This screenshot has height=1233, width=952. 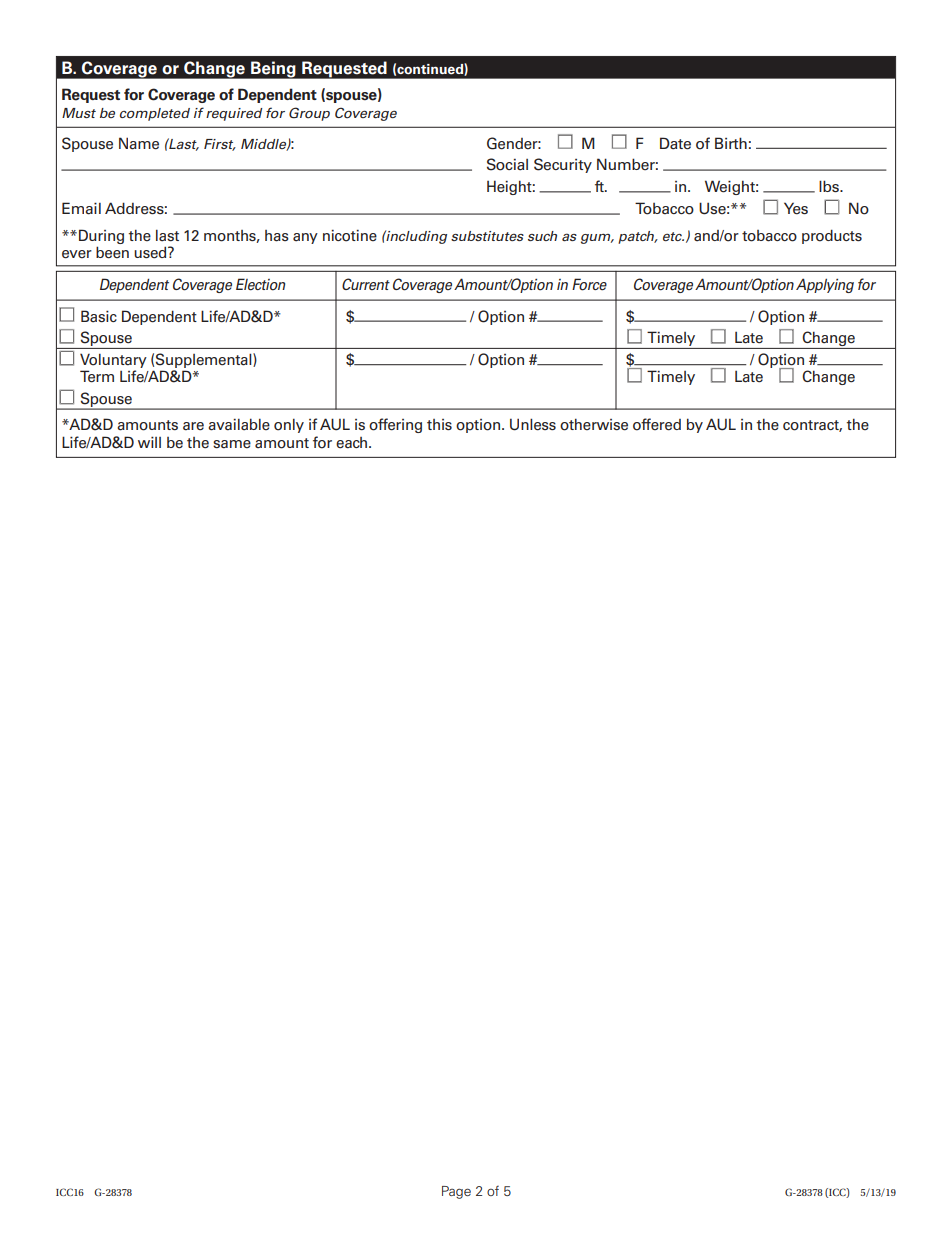 I want to click on Name, so click(x=139, y=143).
